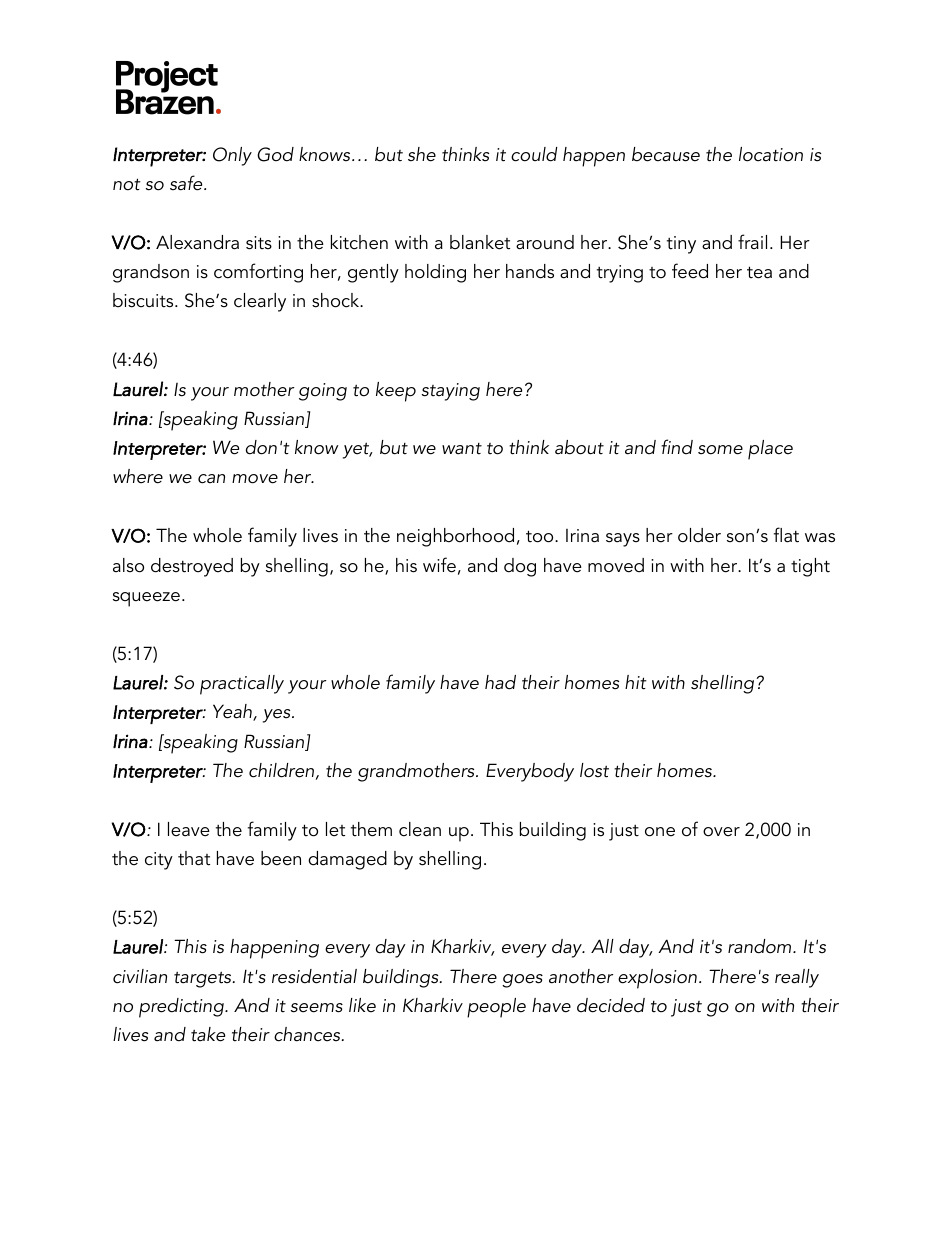 The image size is (952, 1233). I want to click on destroyed, so click(192, 567).
